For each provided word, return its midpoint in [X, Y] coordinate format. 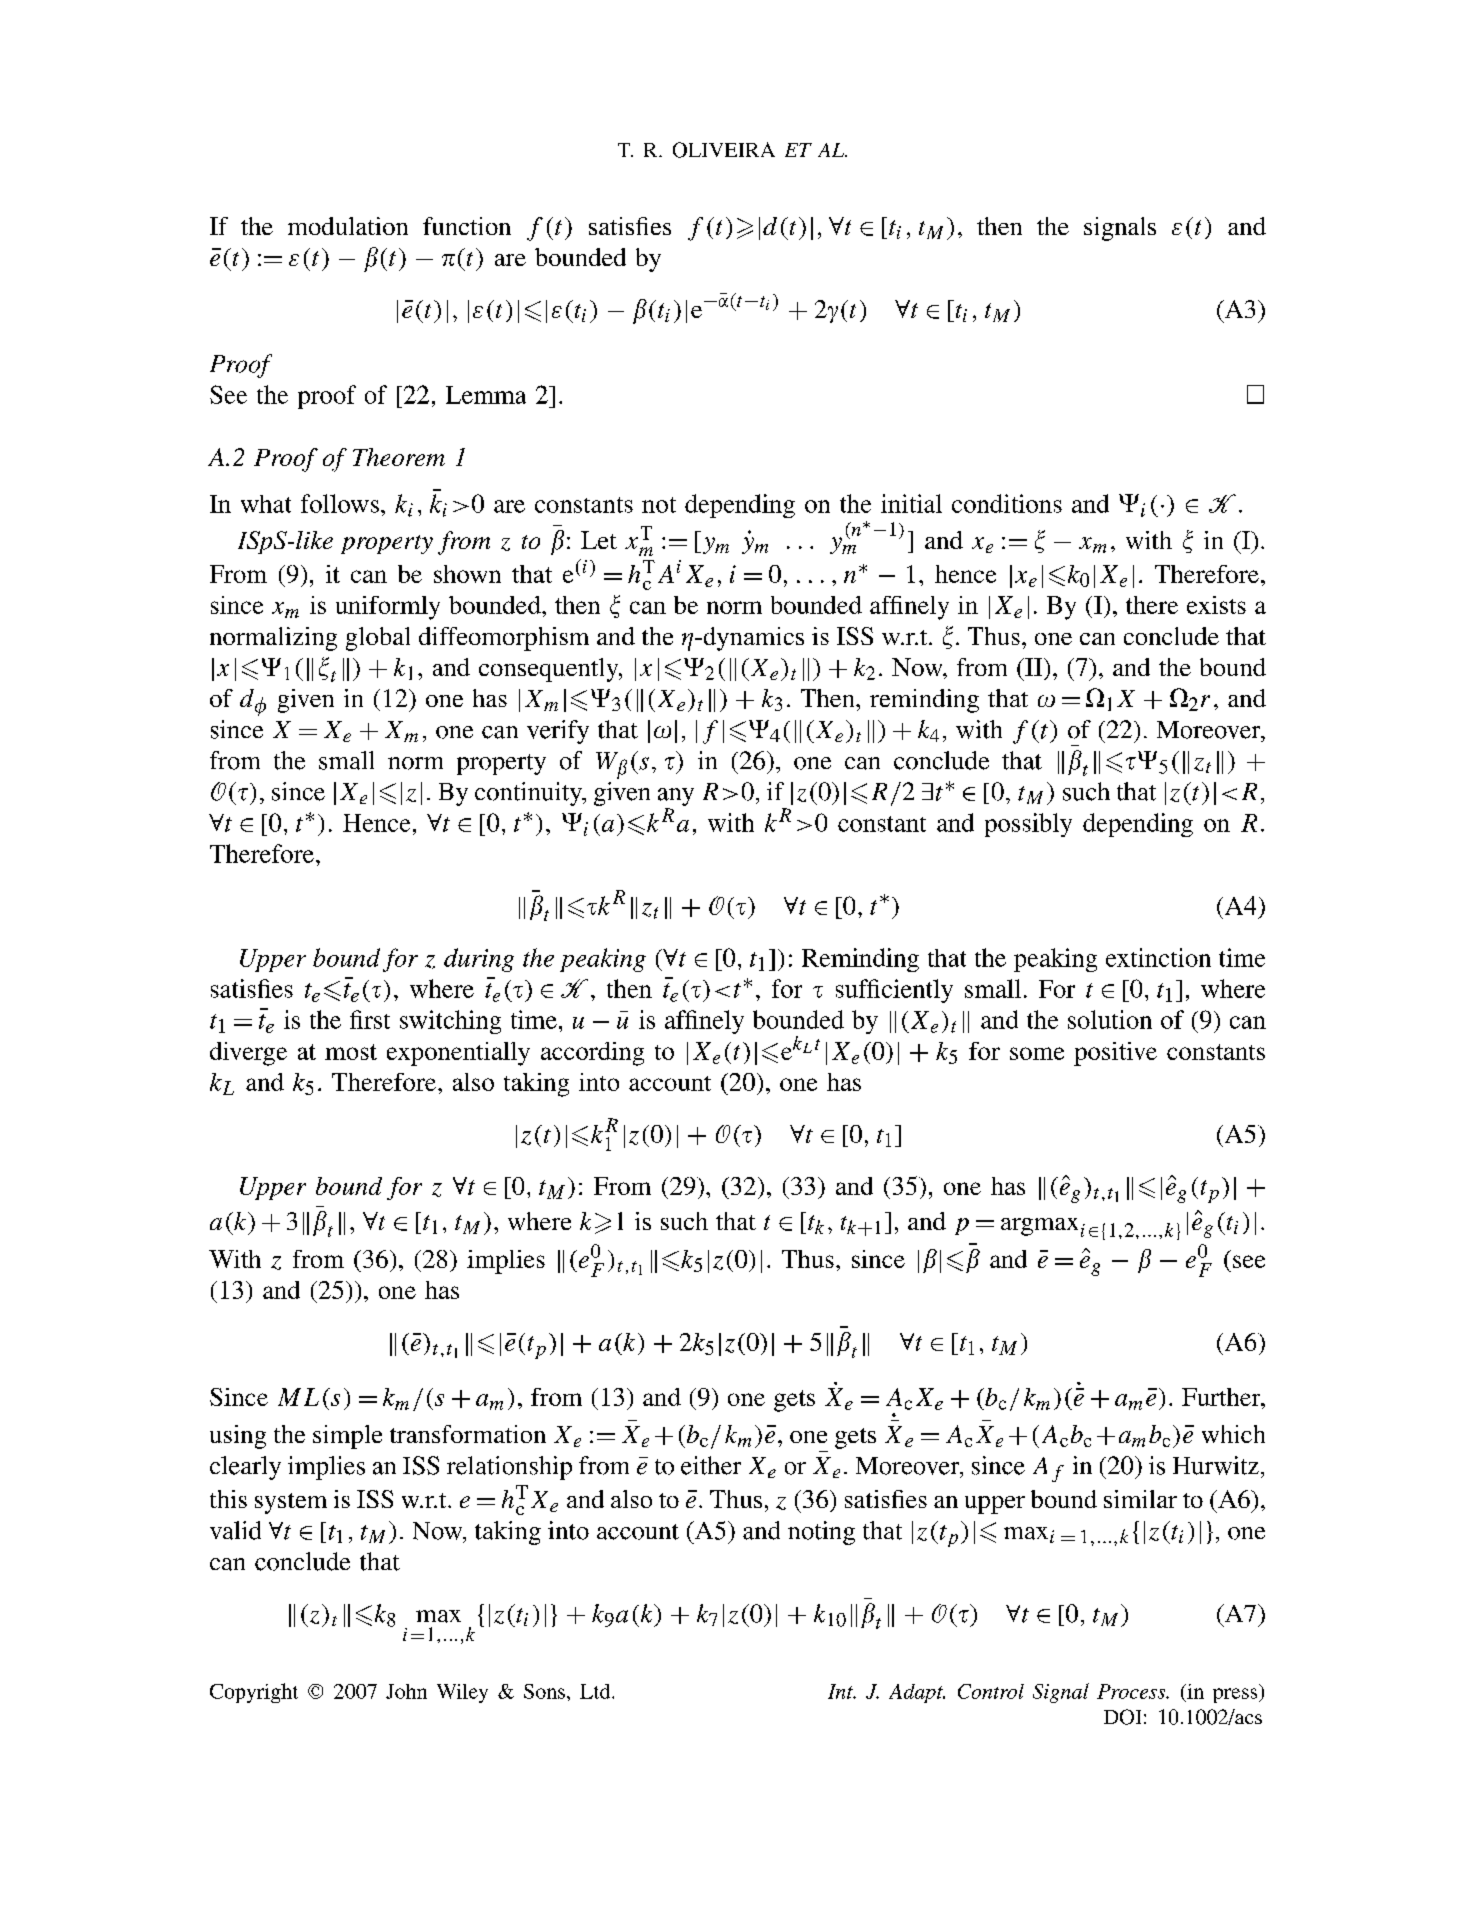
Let [599, 540]
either [711, 1465]
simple [347, 1437]
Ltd [596, 1691]
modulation [348, 226]
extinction [1158, 957]
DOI [1122, 1717]
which [1233, 1434]
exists [1216, 605]
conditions [1007, 503]
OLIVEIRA [724, 150]
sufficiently [894, 991]
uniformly [388, 608]
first [370, 1019]
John [406, 1691]
